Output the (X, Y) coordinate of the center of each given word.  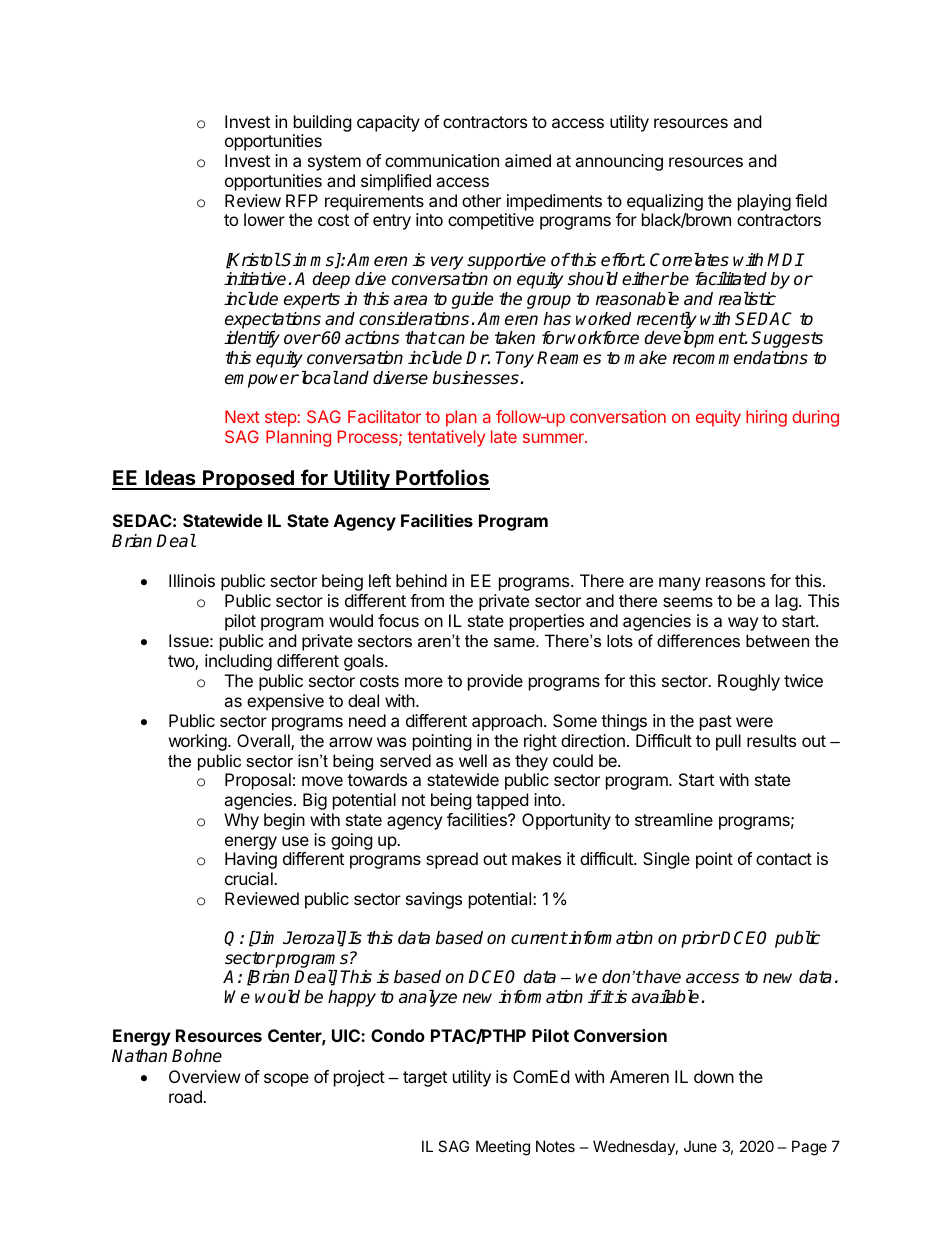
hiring (766, 418)
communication (442, 160)
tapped (502, 801)
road (186, 1096)
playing (764, 202)
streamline (674, 819)
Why (241, 821)
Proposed (248, 480)
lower (264, 219)
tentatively (446, 438)
